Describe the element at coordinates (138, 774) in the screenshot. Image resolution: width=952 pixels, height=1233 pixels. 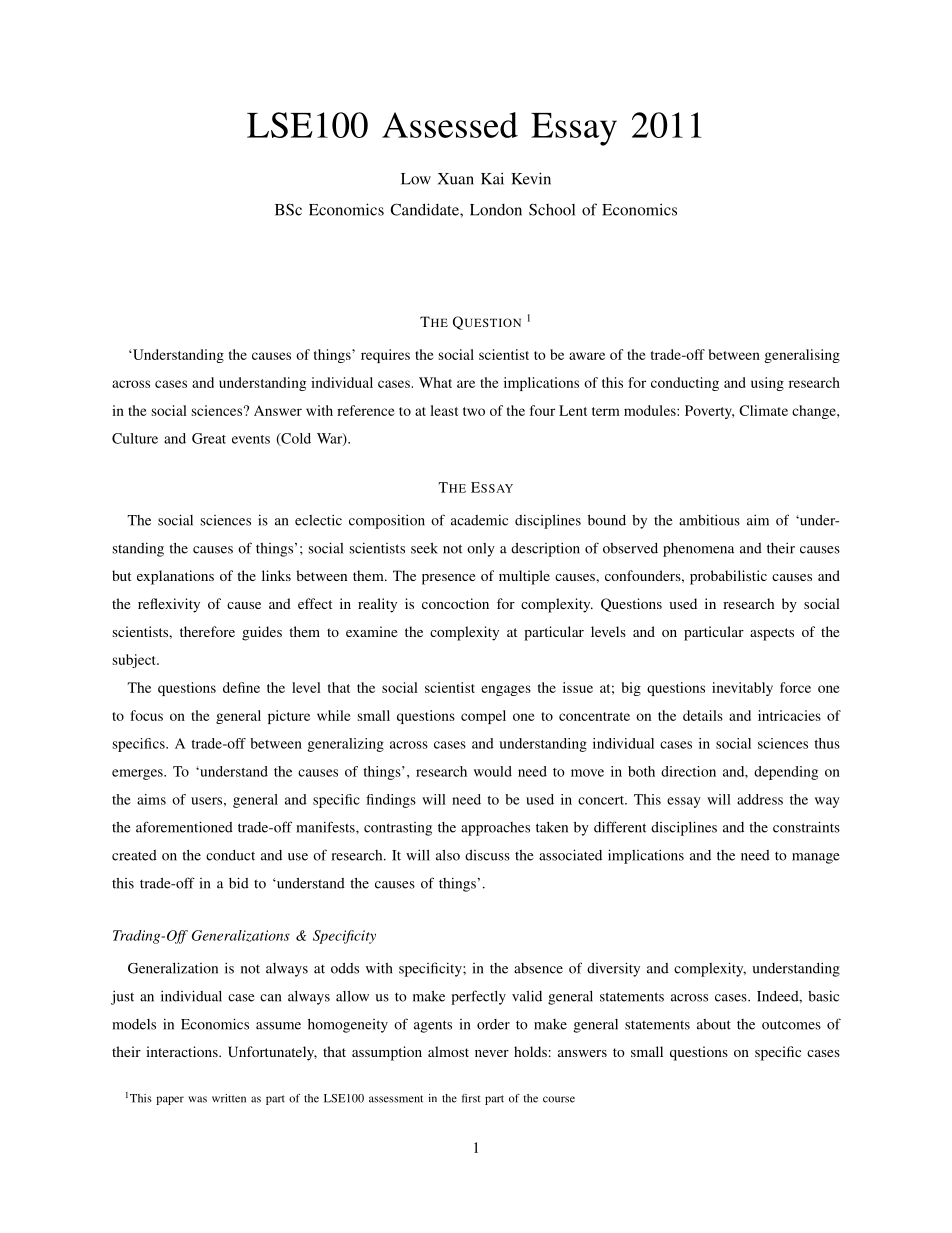
I see `emerges` at that location.
